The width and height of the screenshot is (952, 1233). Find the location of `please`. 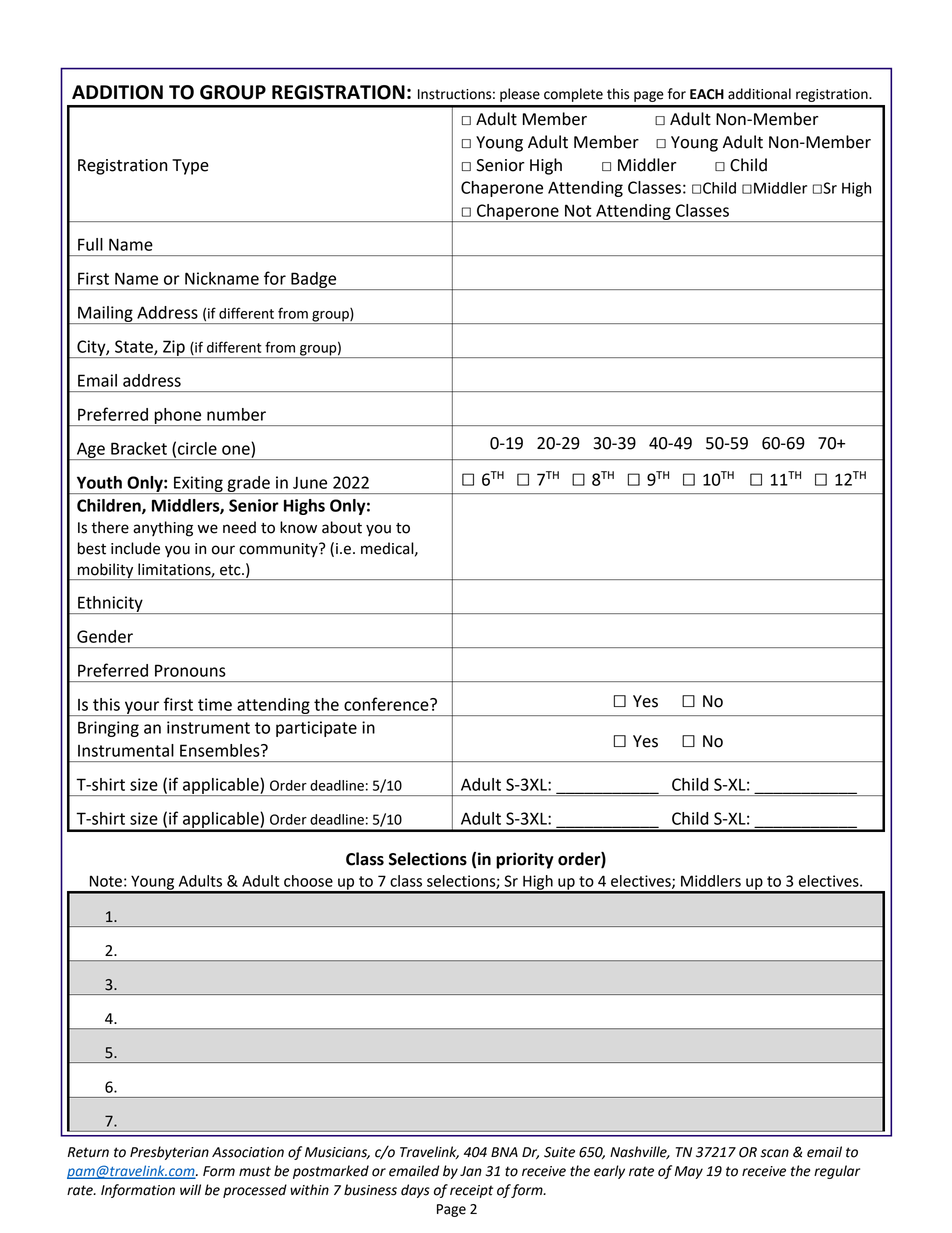

please is located at coordinates (520, 95).
